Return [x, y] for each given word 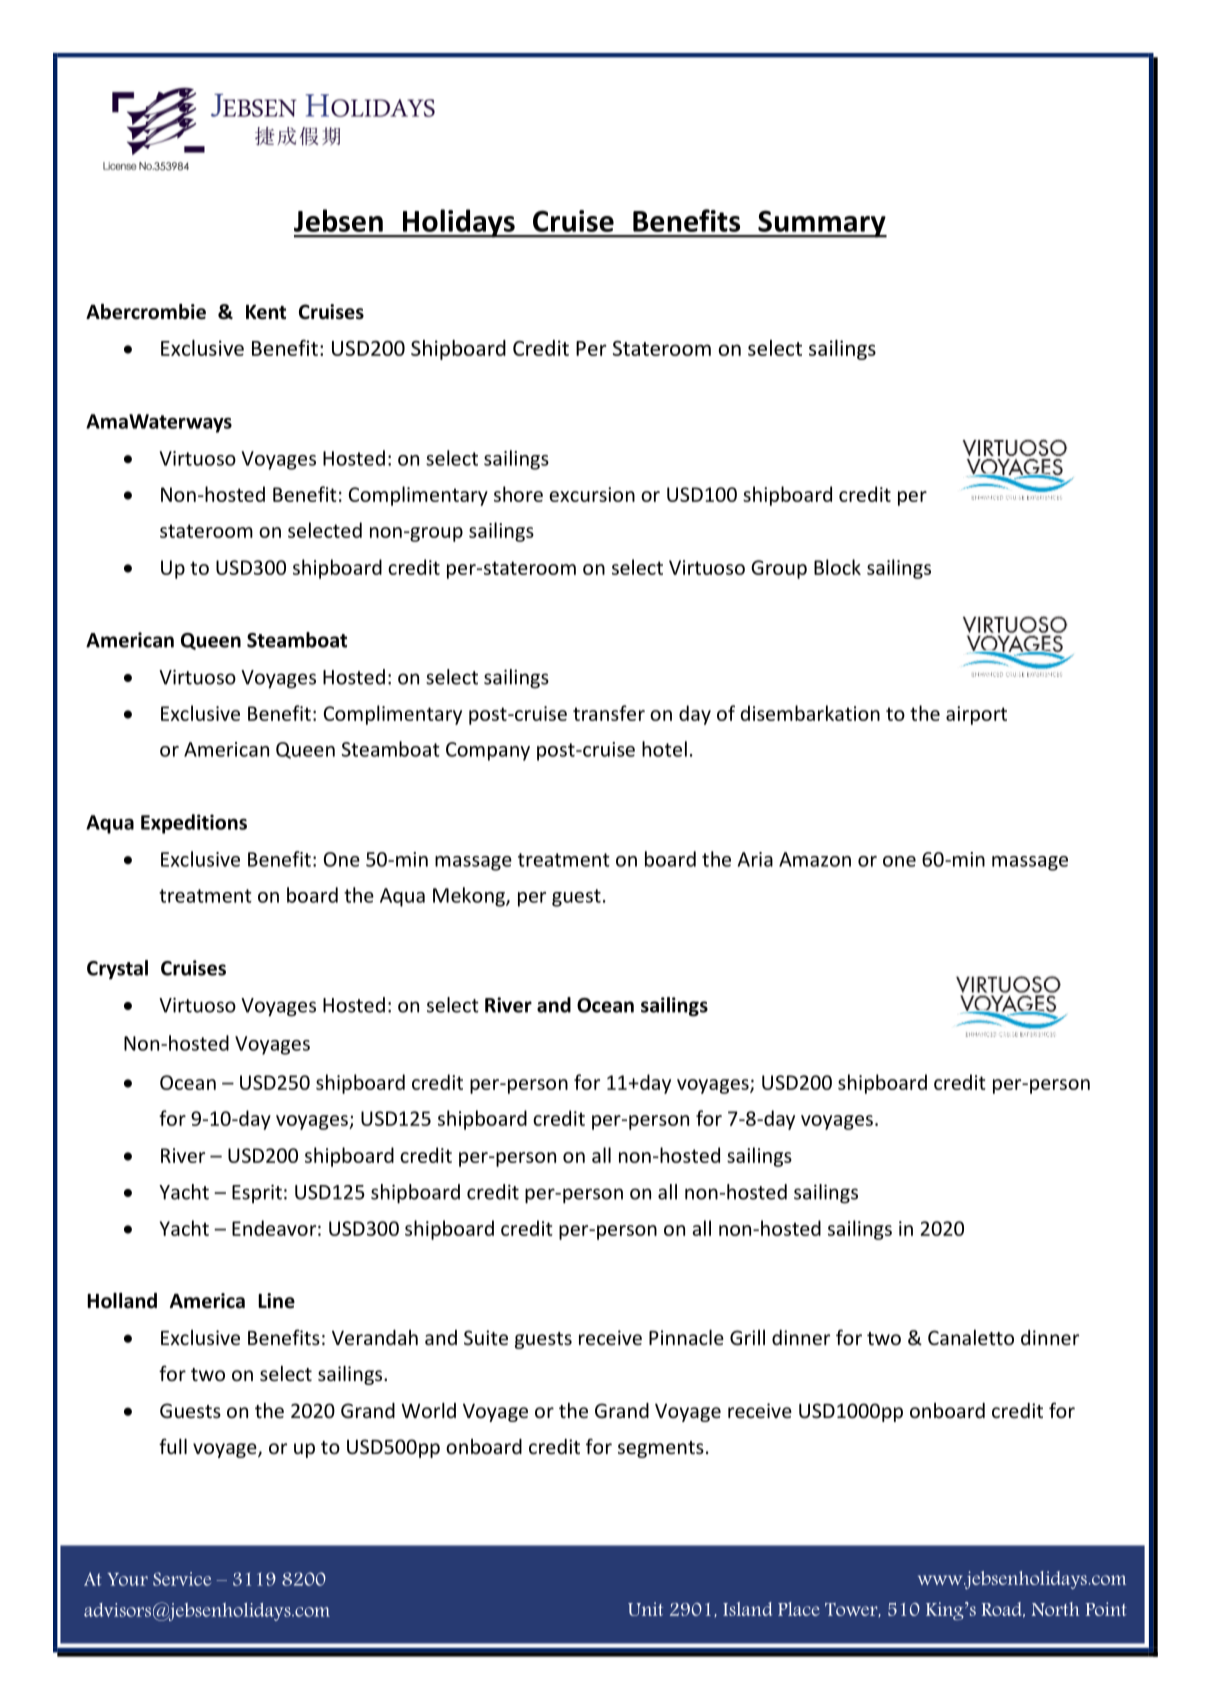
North [1055, 1609]
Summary [821, 224]
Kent [266, 312]
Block [837, 567]
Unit [645, 1609]
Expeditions [194, 824]
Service [182, 1579]
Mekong [470, 897]
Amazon [815, 859]
